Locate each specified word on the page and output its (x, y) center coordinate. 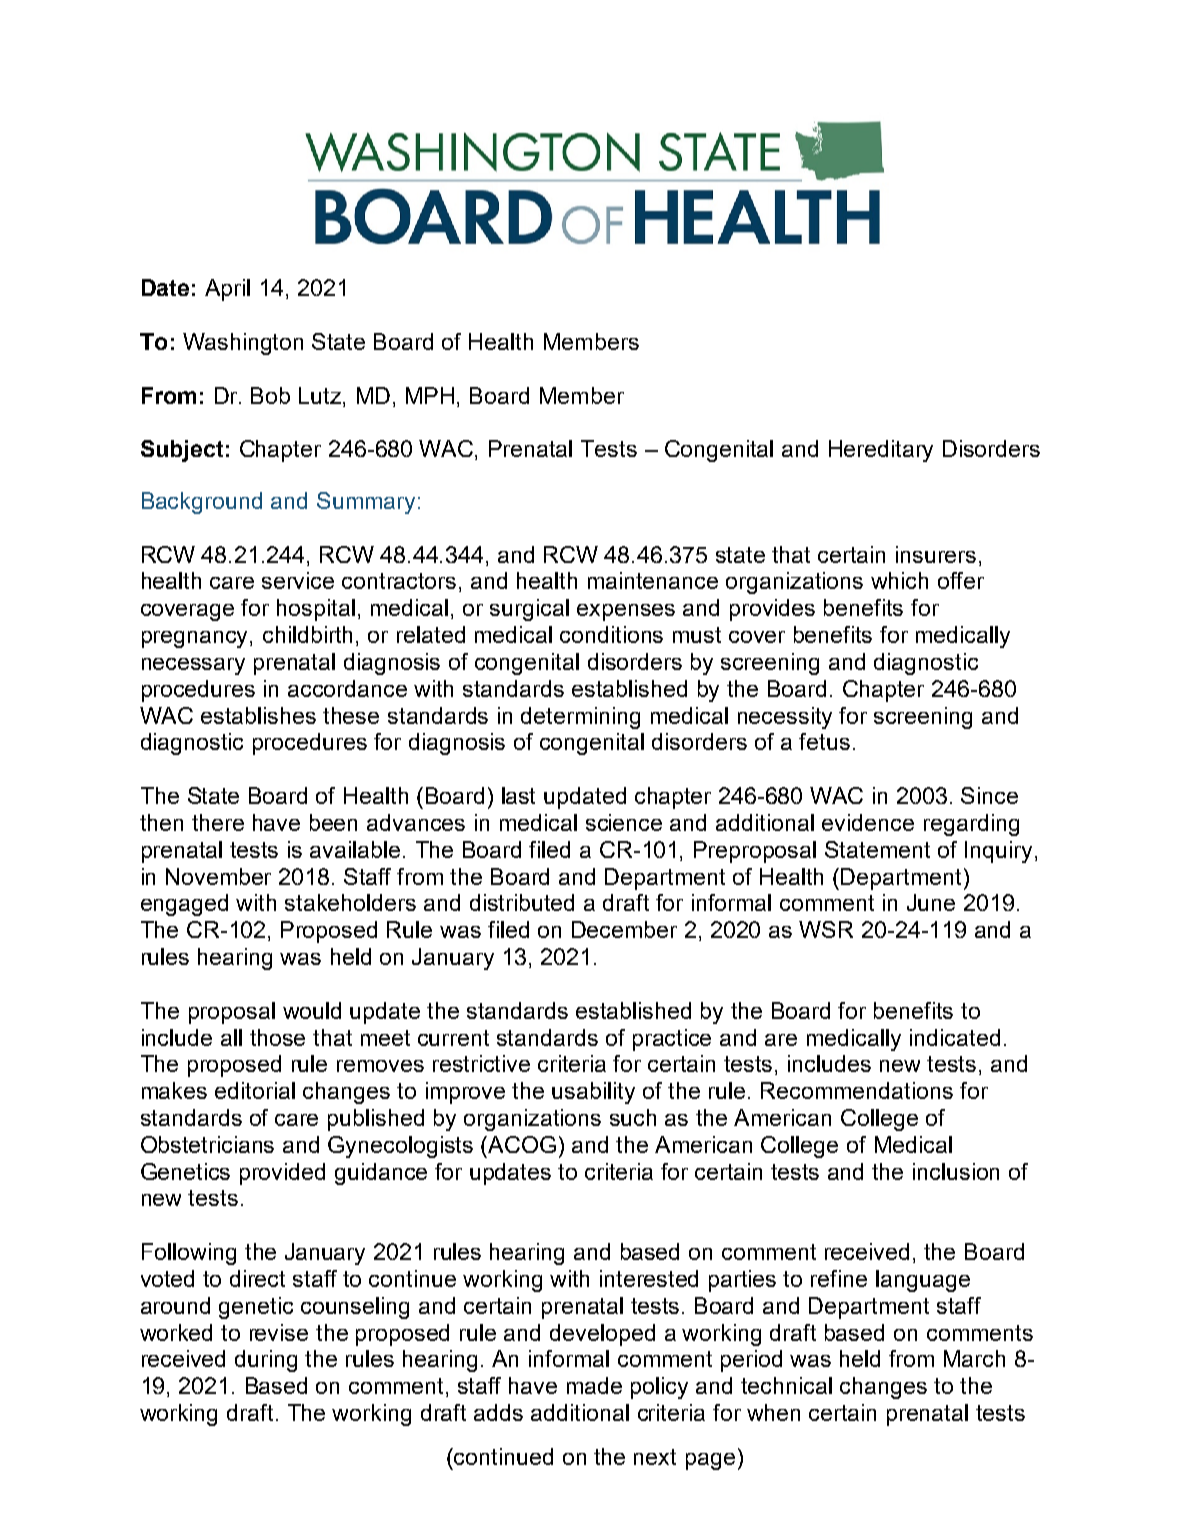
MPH (430, 395)
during (266, 1361)
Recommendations (857, 1090)
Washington (243, 344)
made (594, 1385)
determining (580, 718)
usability (593, 1093)
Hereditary (881, 451)
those (277, 1037)
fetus (824, 741)
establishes (258, 715)
